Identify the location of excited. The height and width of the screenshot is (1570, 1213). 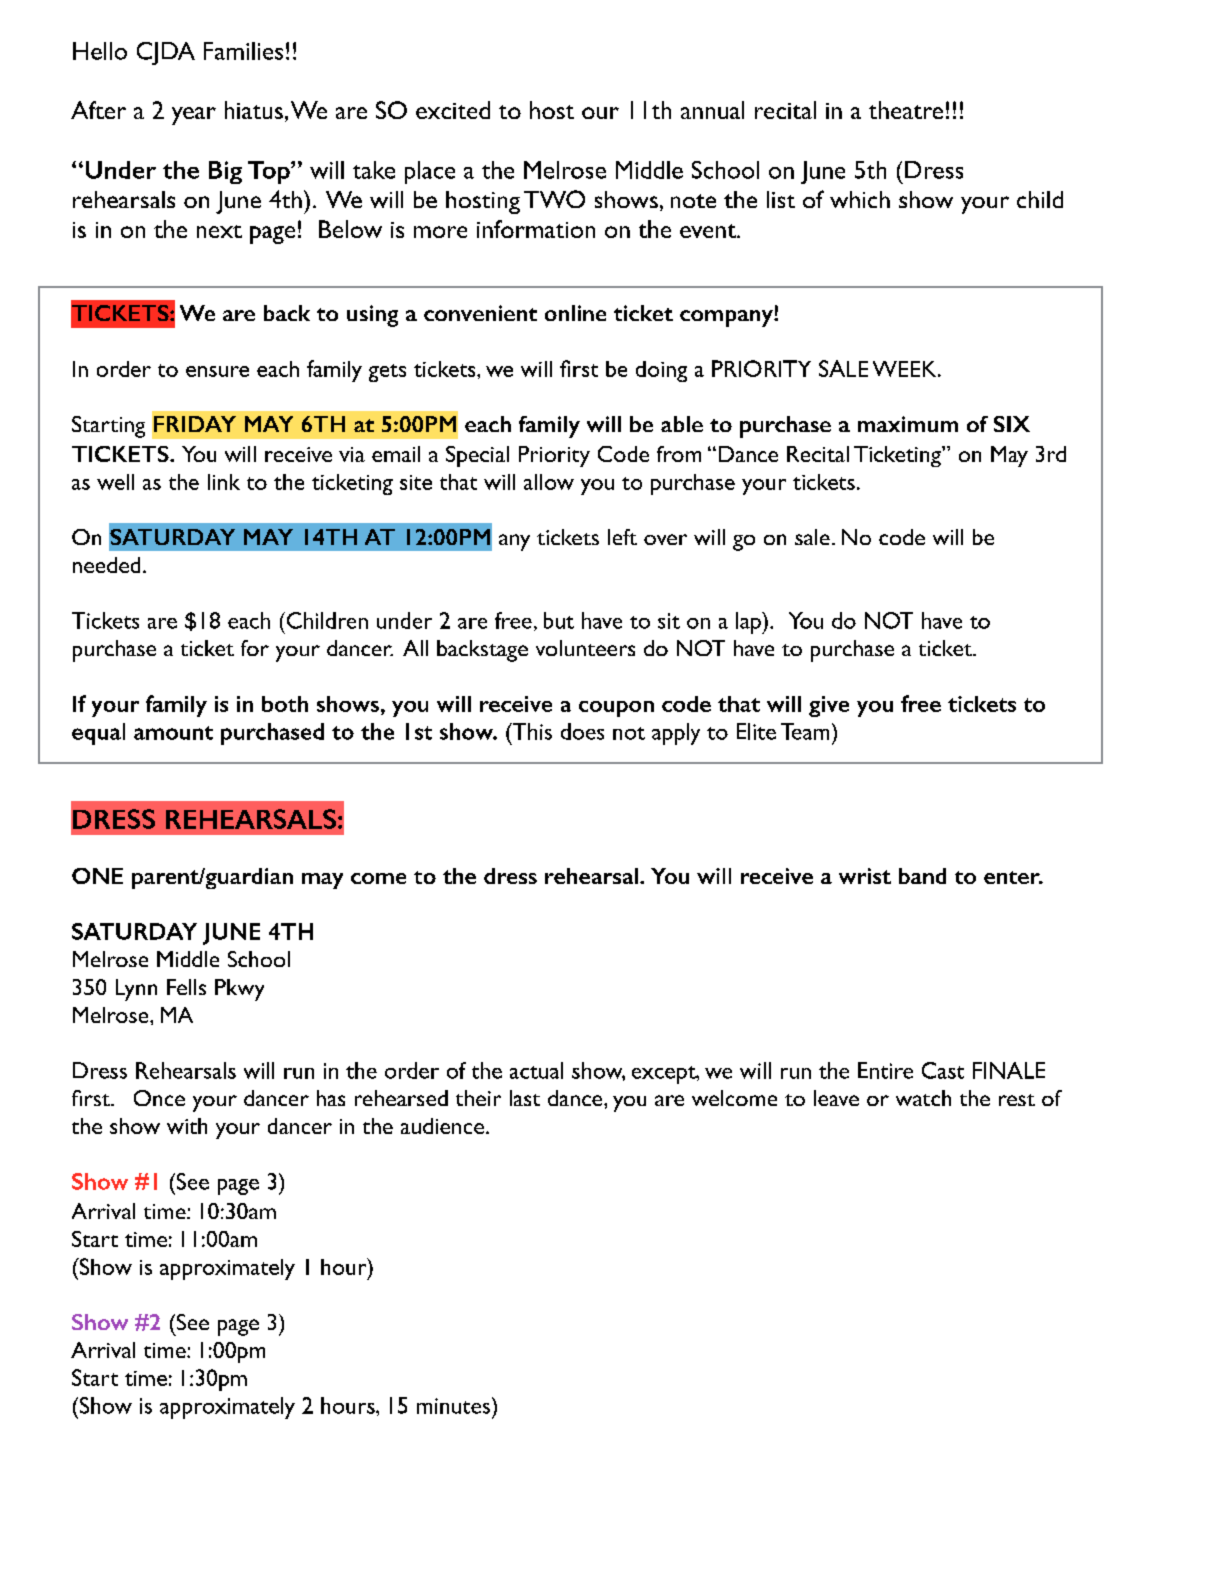
(453, 110).
